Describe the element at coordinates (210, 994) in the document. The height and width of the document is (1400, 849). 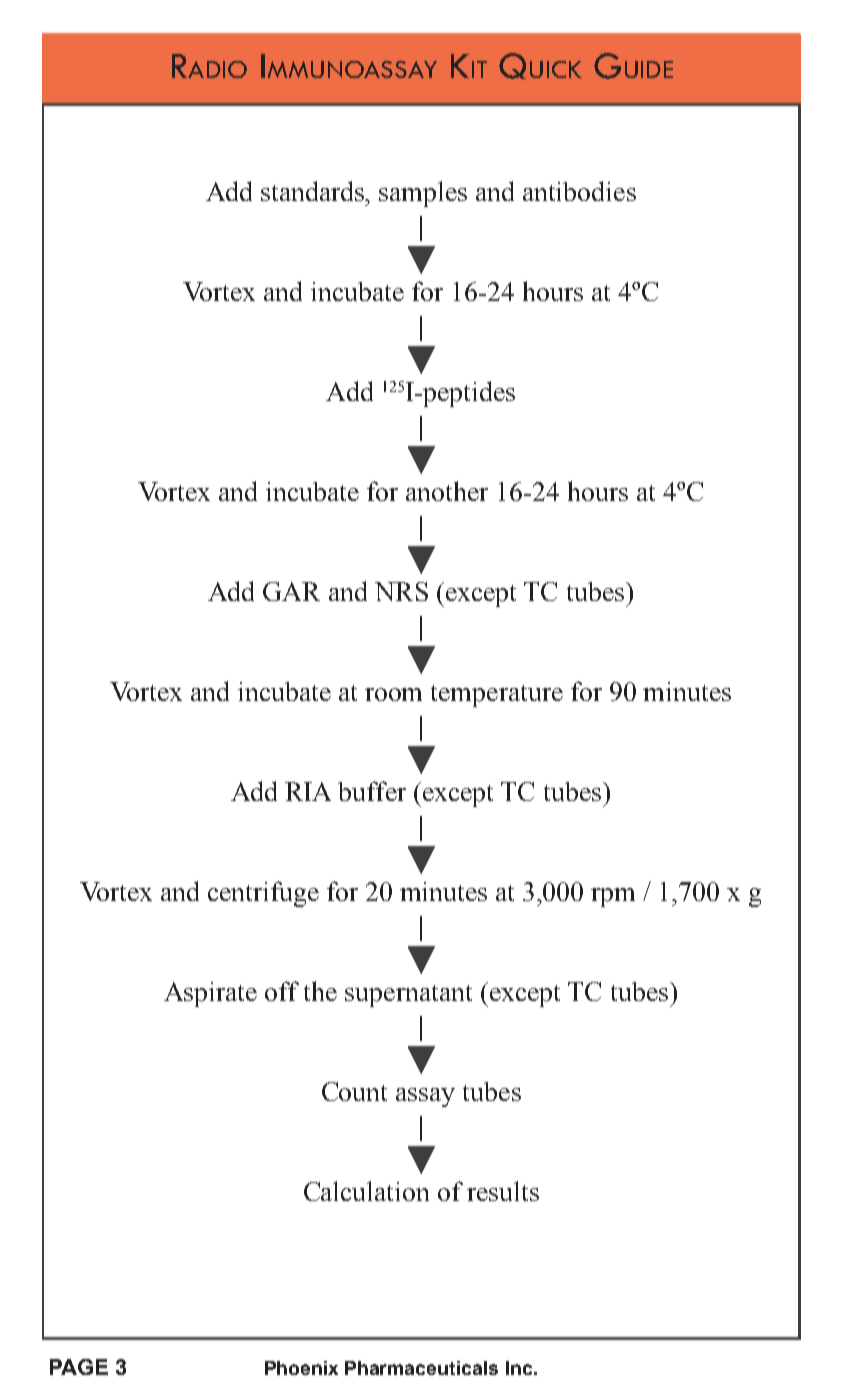
I see `Aspirate` at that location.
